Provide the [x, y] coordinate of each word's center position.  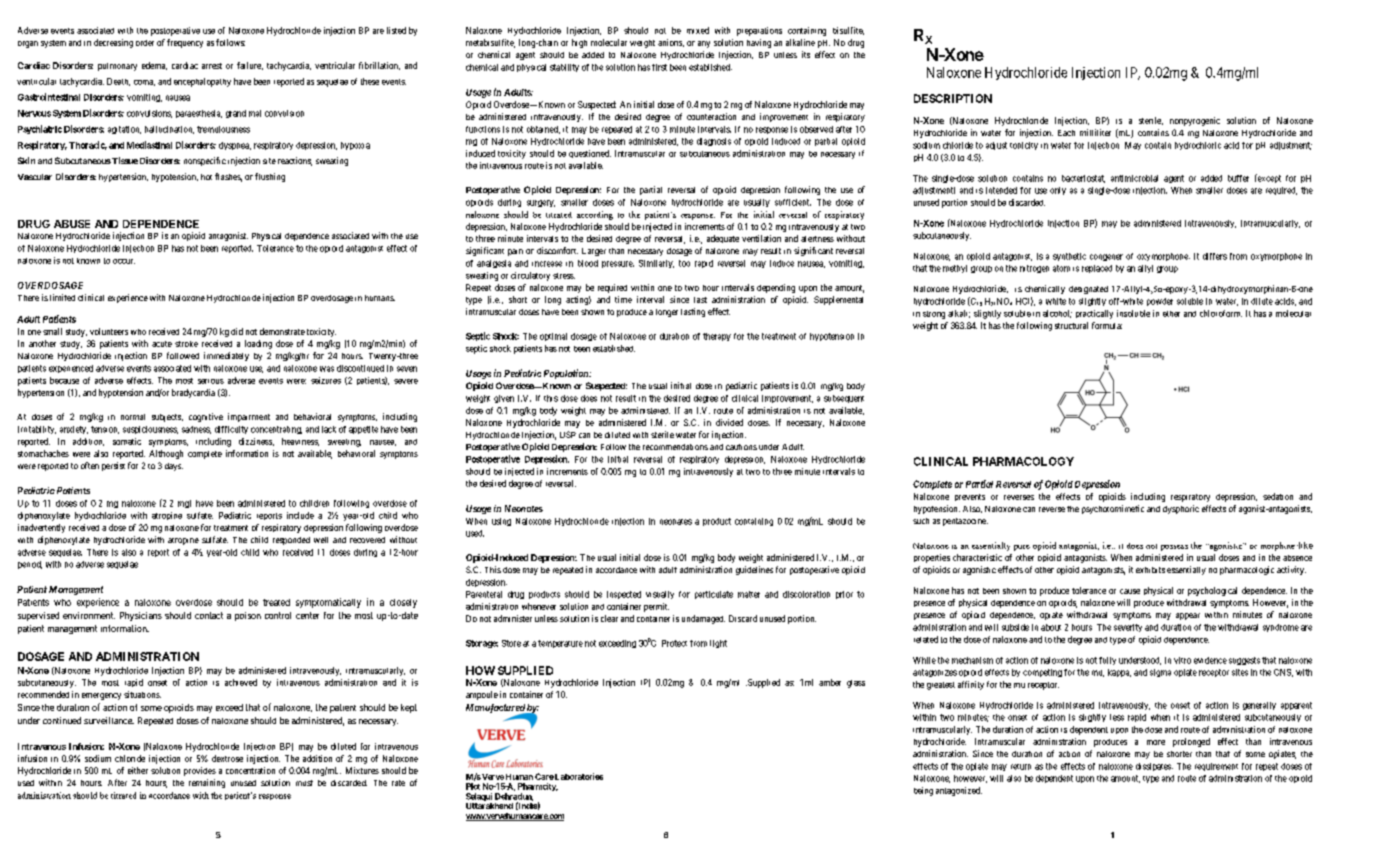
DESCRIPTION [953, 98]
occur [124, 261]
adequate [723, 239]
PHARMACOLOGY [1023, 461]
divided [729, 422]
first [659, 67]
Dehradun [514, 797]
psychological [1212, 591]
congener [1106, 257]
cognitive [206, 417]
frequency [185, 43]
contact [209, 615]
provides [200, 771]
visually [660, 595]
